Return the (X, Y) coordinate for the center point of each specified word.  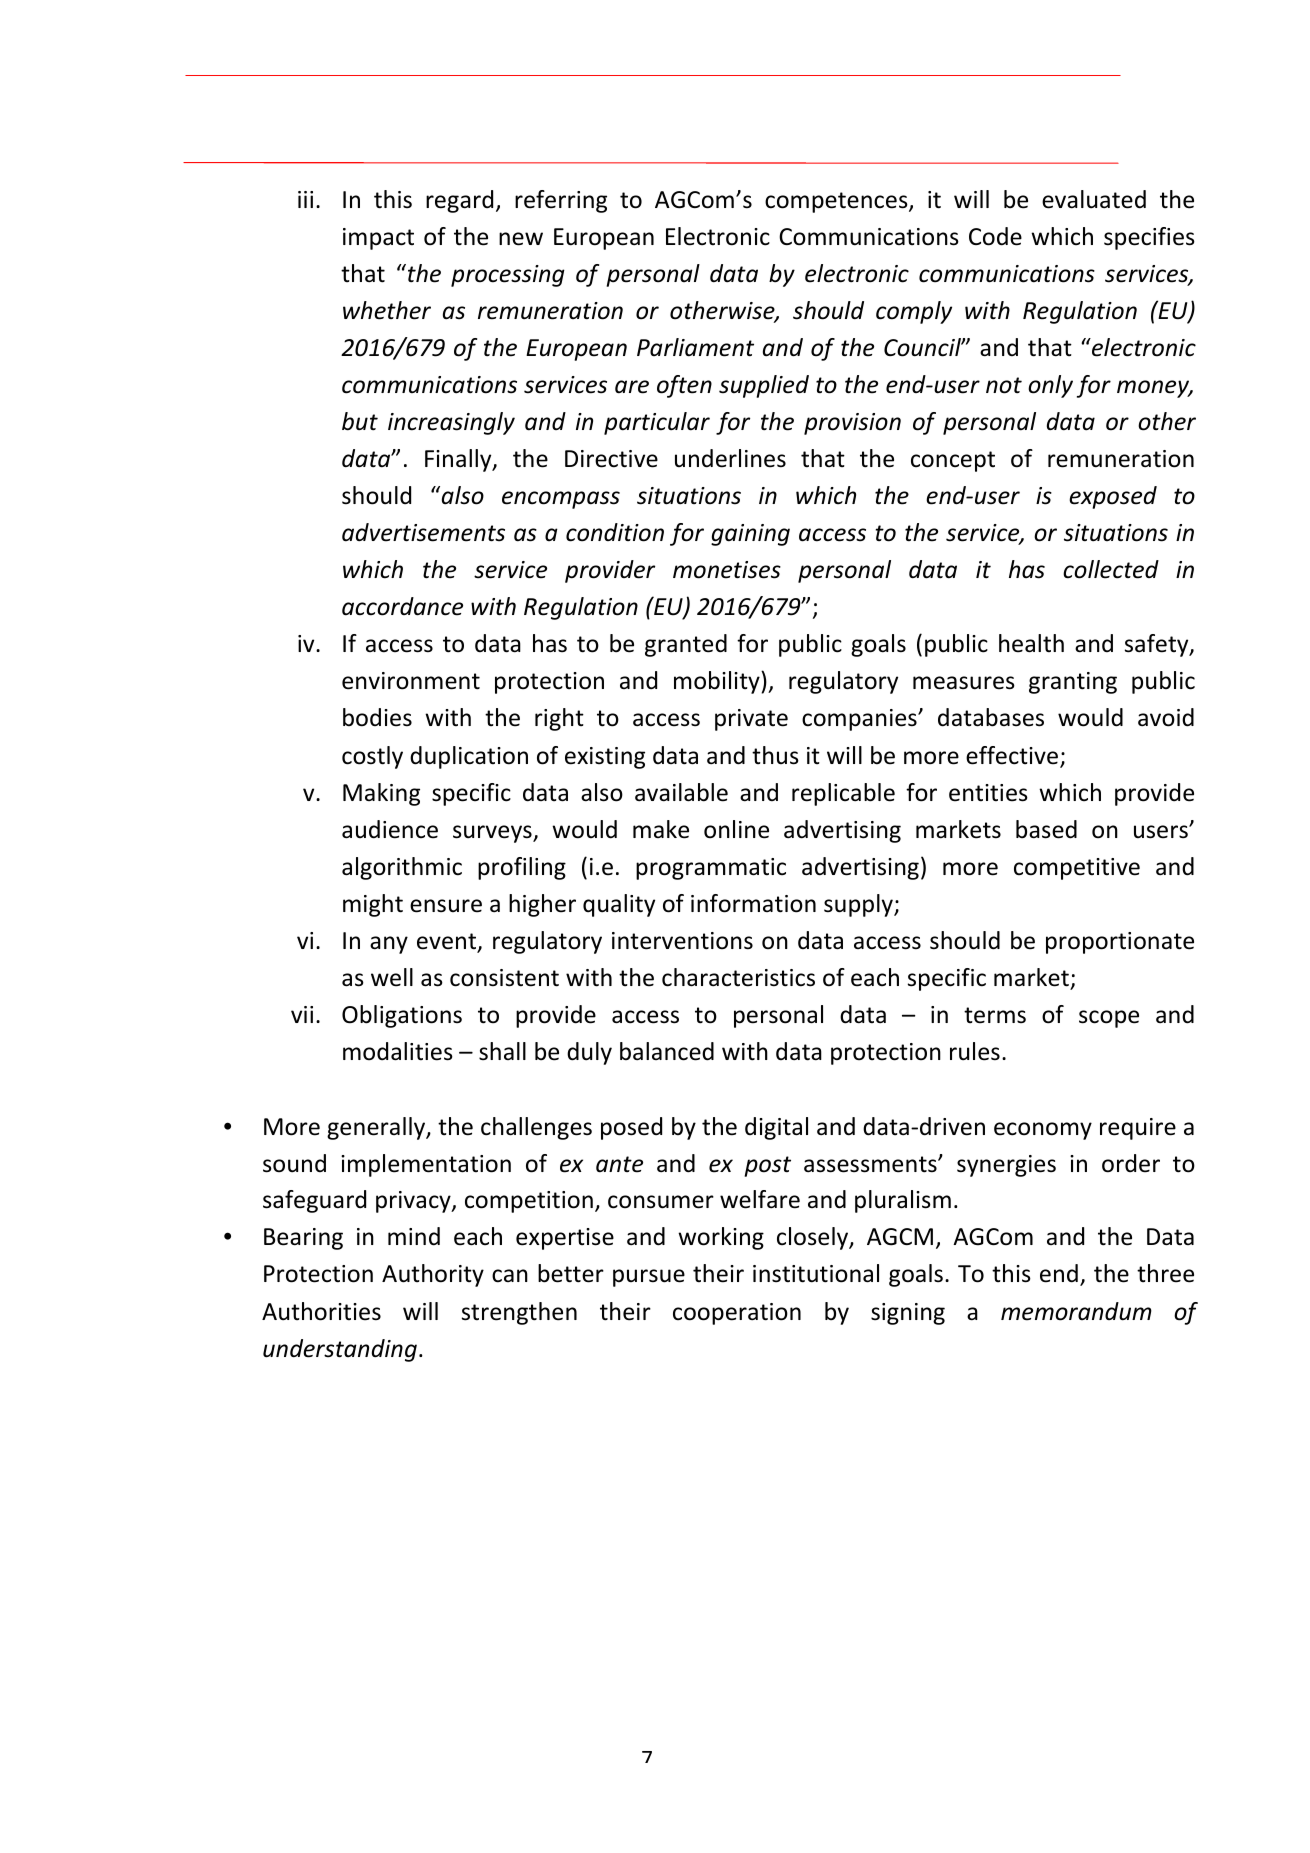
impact (378, 239)
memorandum (1076, 1311)
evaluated (1094, 199)
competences (837, 202)
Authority (433, 1275)
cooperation (737, 1314)
